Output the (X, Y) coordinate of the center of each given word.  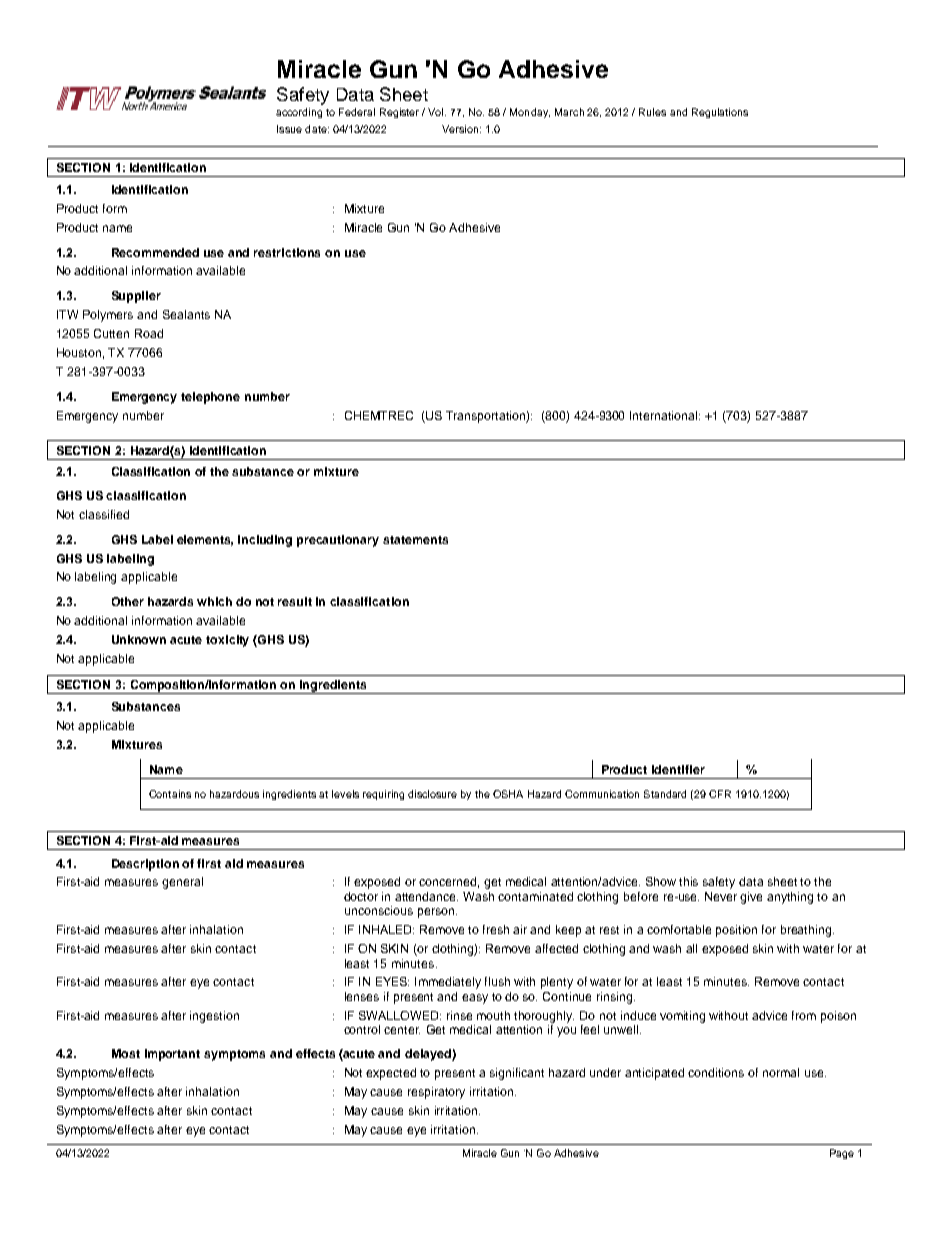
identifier (678, 769)
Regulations (720, 113)
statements (415, 540)
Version (460, 129)
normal (781, 1072)
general (182, 883)
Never (721, 896)
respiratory (436, 1093)
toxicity (227, 641)
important (172, 1055)
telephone (210, 398)
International (665, 415)
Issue (289, 129)
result (295, 601)
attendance (426, 896)
